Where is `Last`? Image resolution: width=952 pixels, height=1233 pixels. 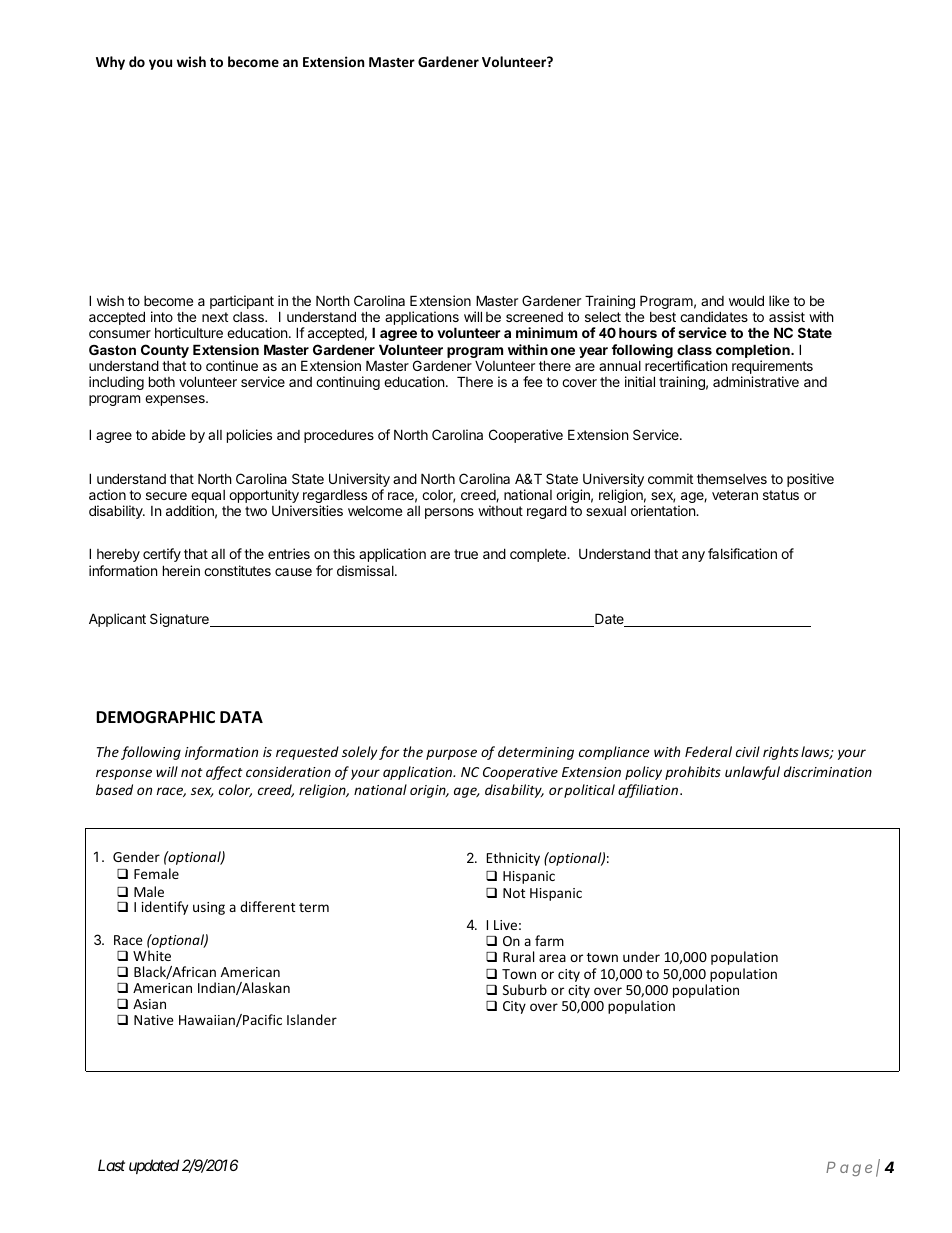
Last is located at coordinates (111, 1165).
